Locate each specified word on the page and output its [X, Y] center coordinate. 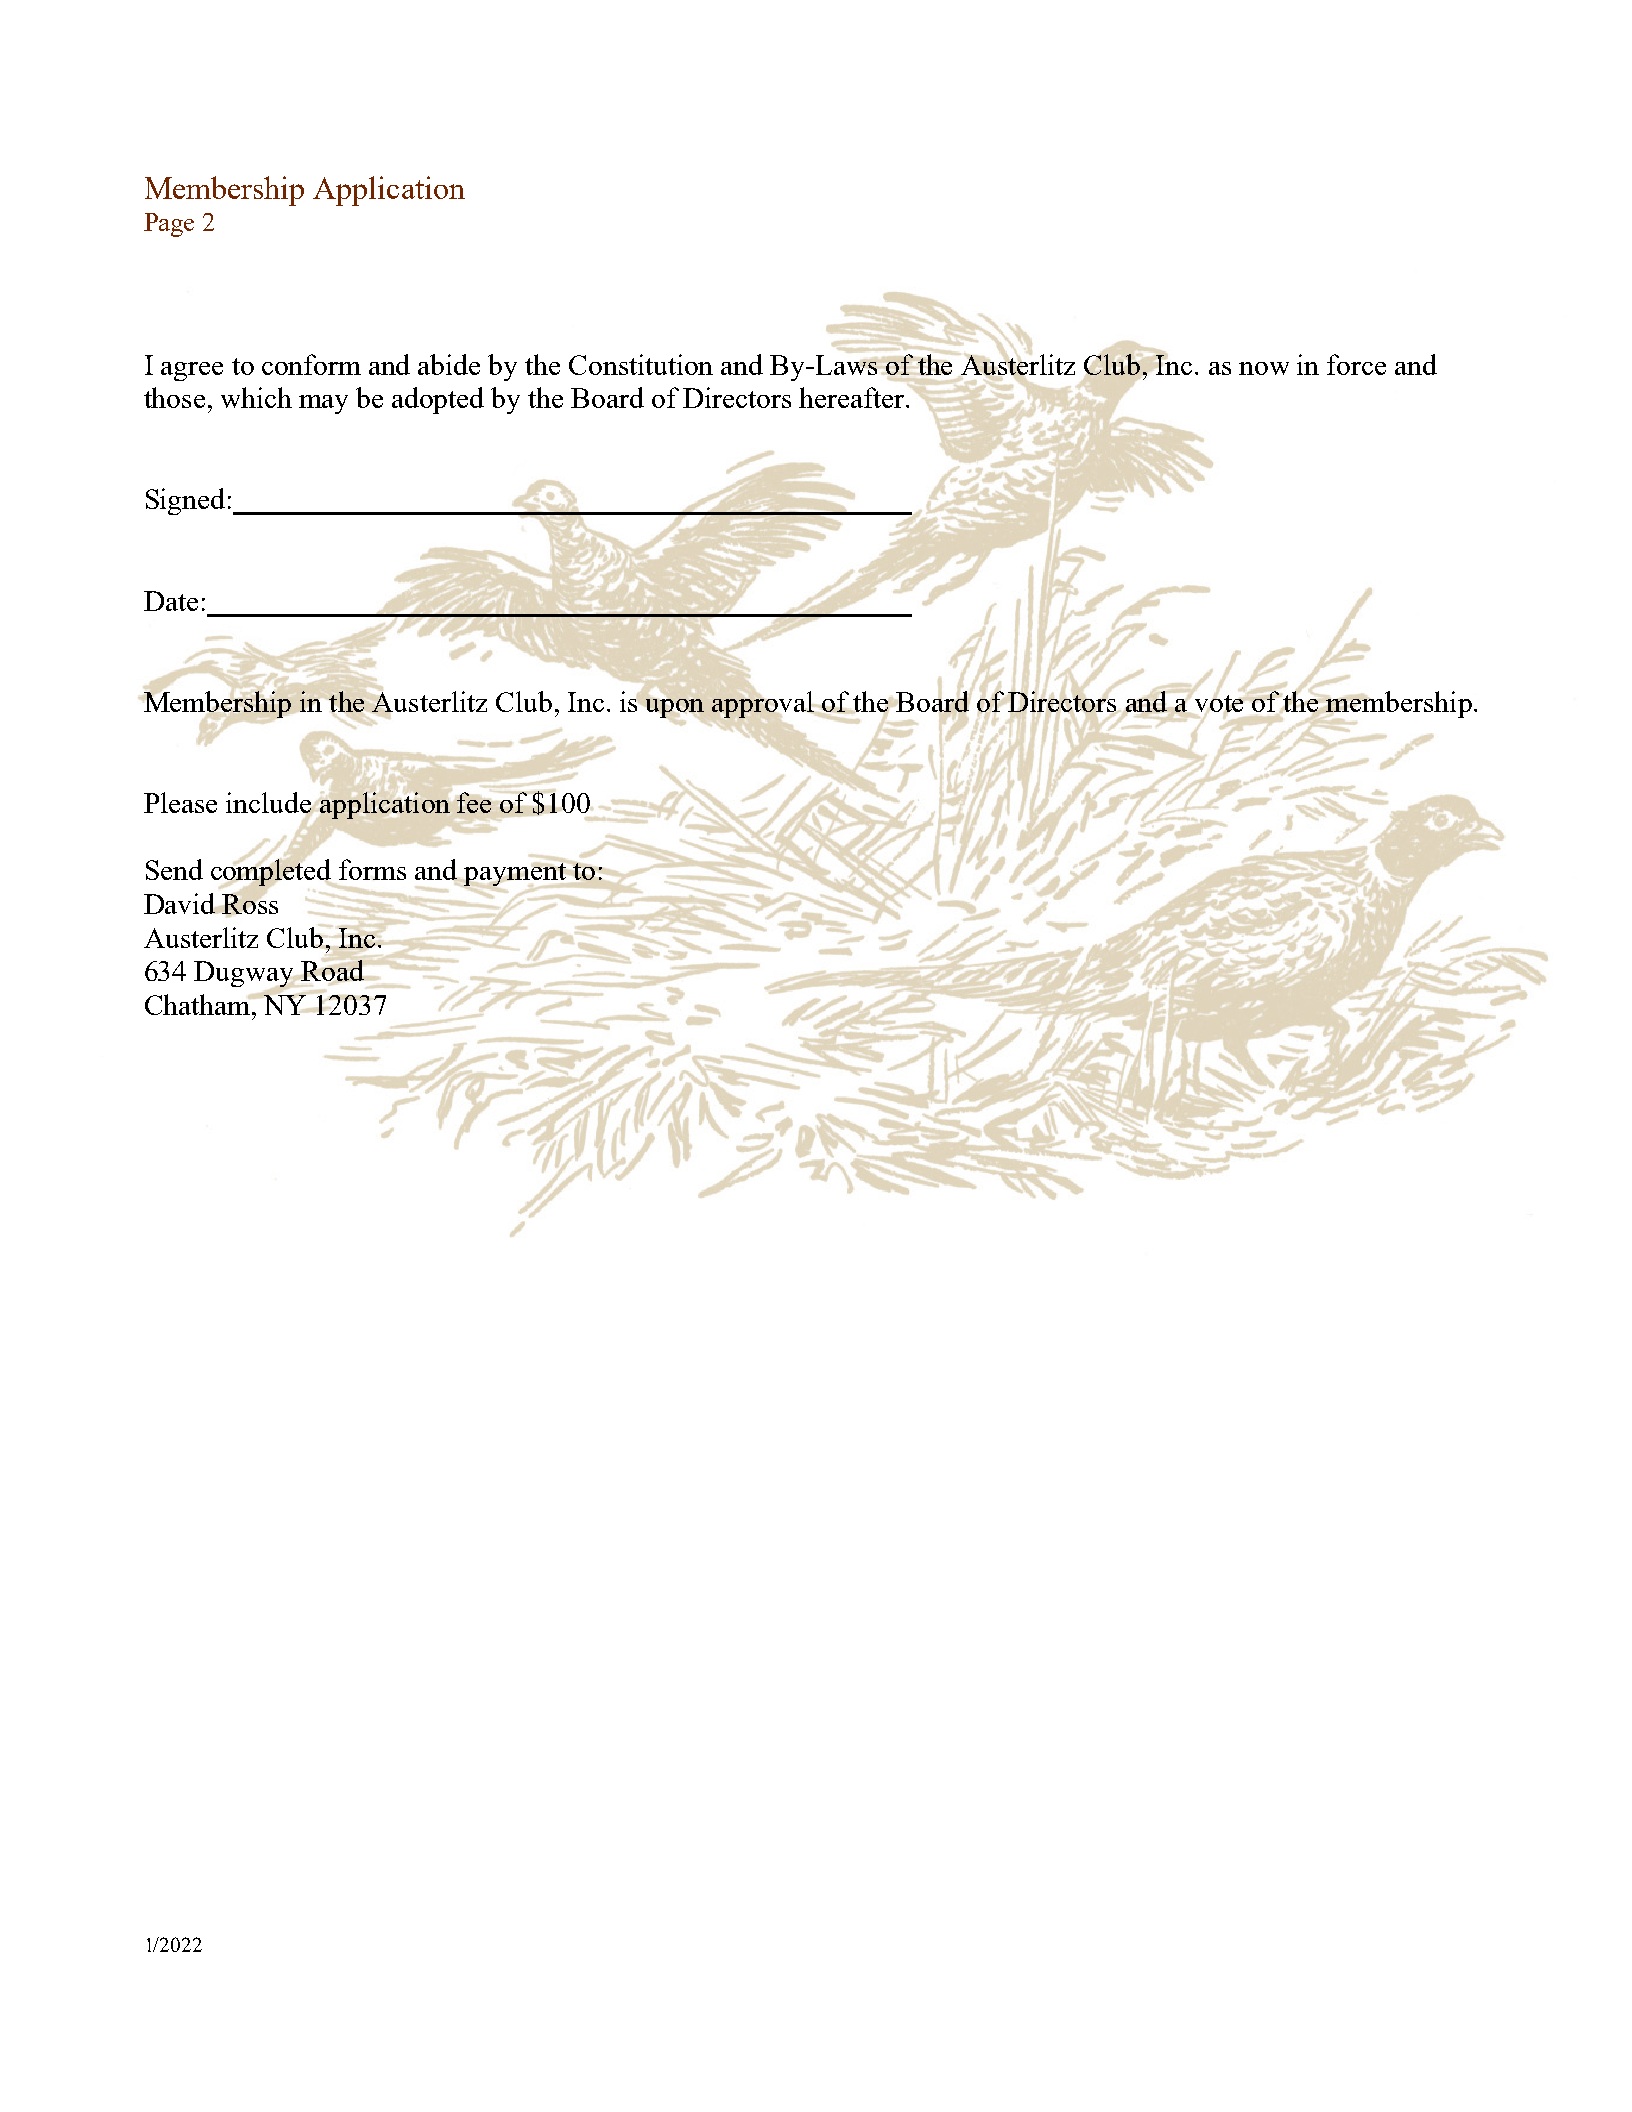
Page [169, 225]
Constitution [641, 364]
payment [515, 876]
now [1264, 368]
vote [1221, 703]
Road [332, 970]
